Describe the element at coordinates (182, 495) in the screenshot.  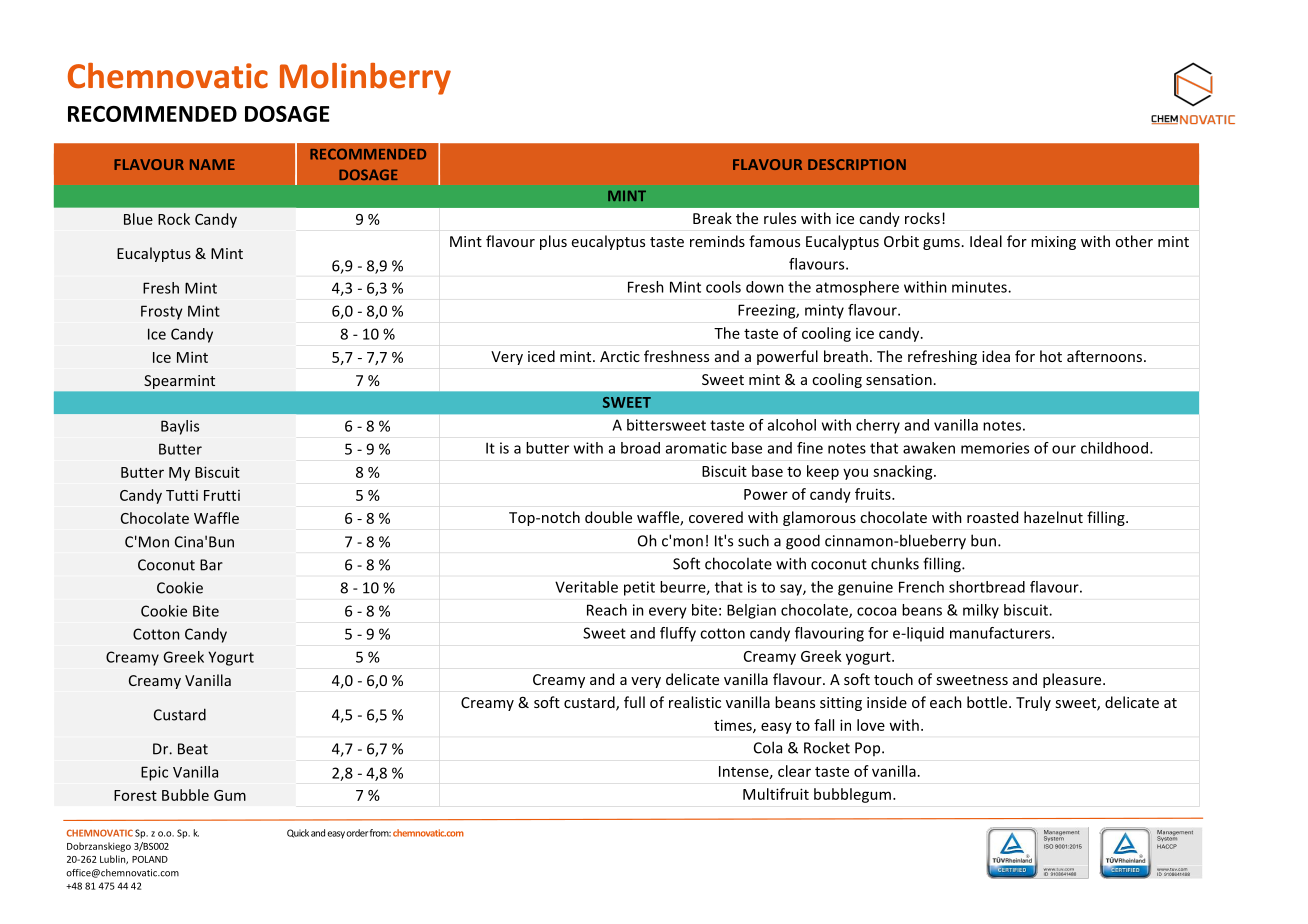
I see `Tutti` at that location.
